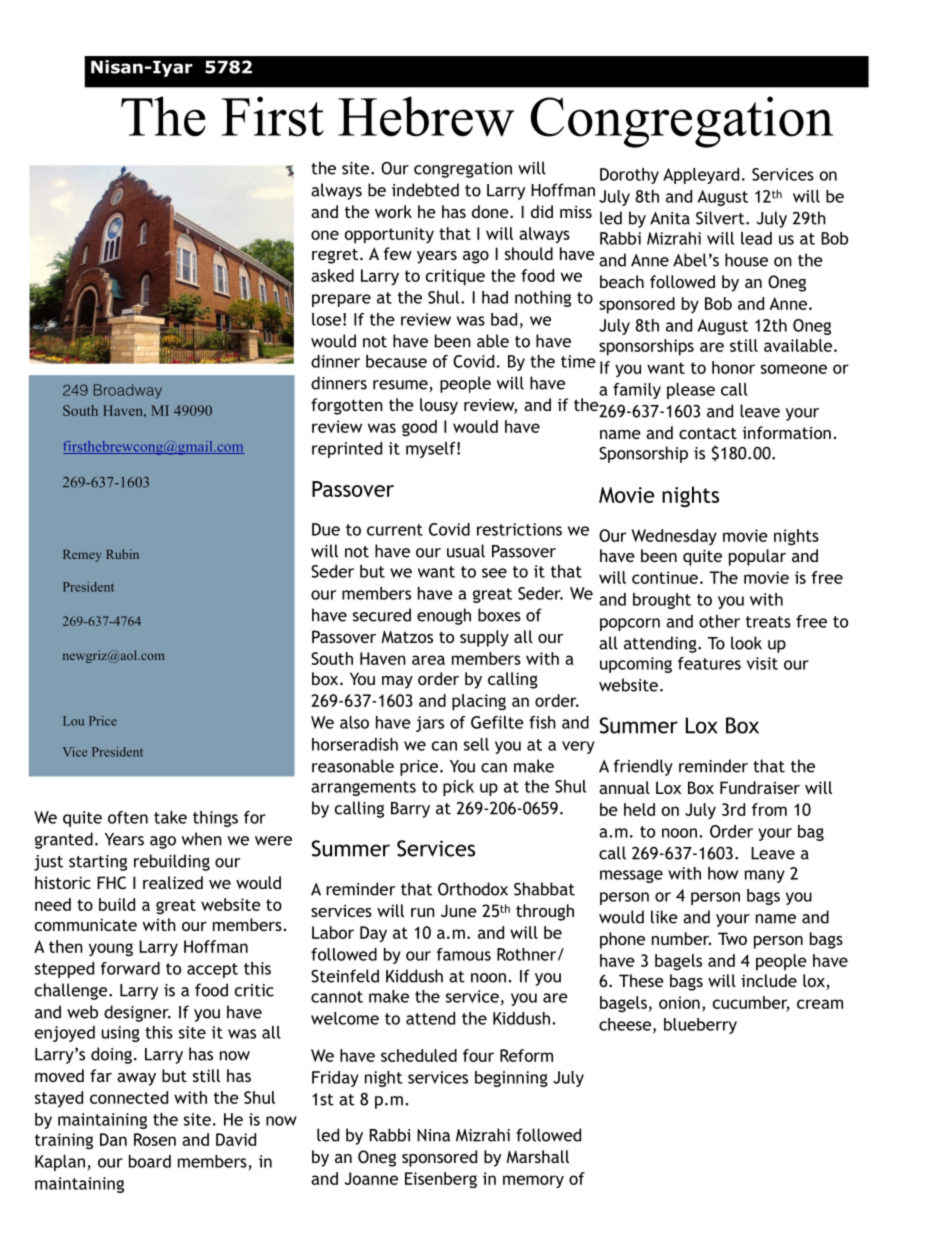 The image size is (952, 1233). I want to click on Rubin, so click(122, 554).
